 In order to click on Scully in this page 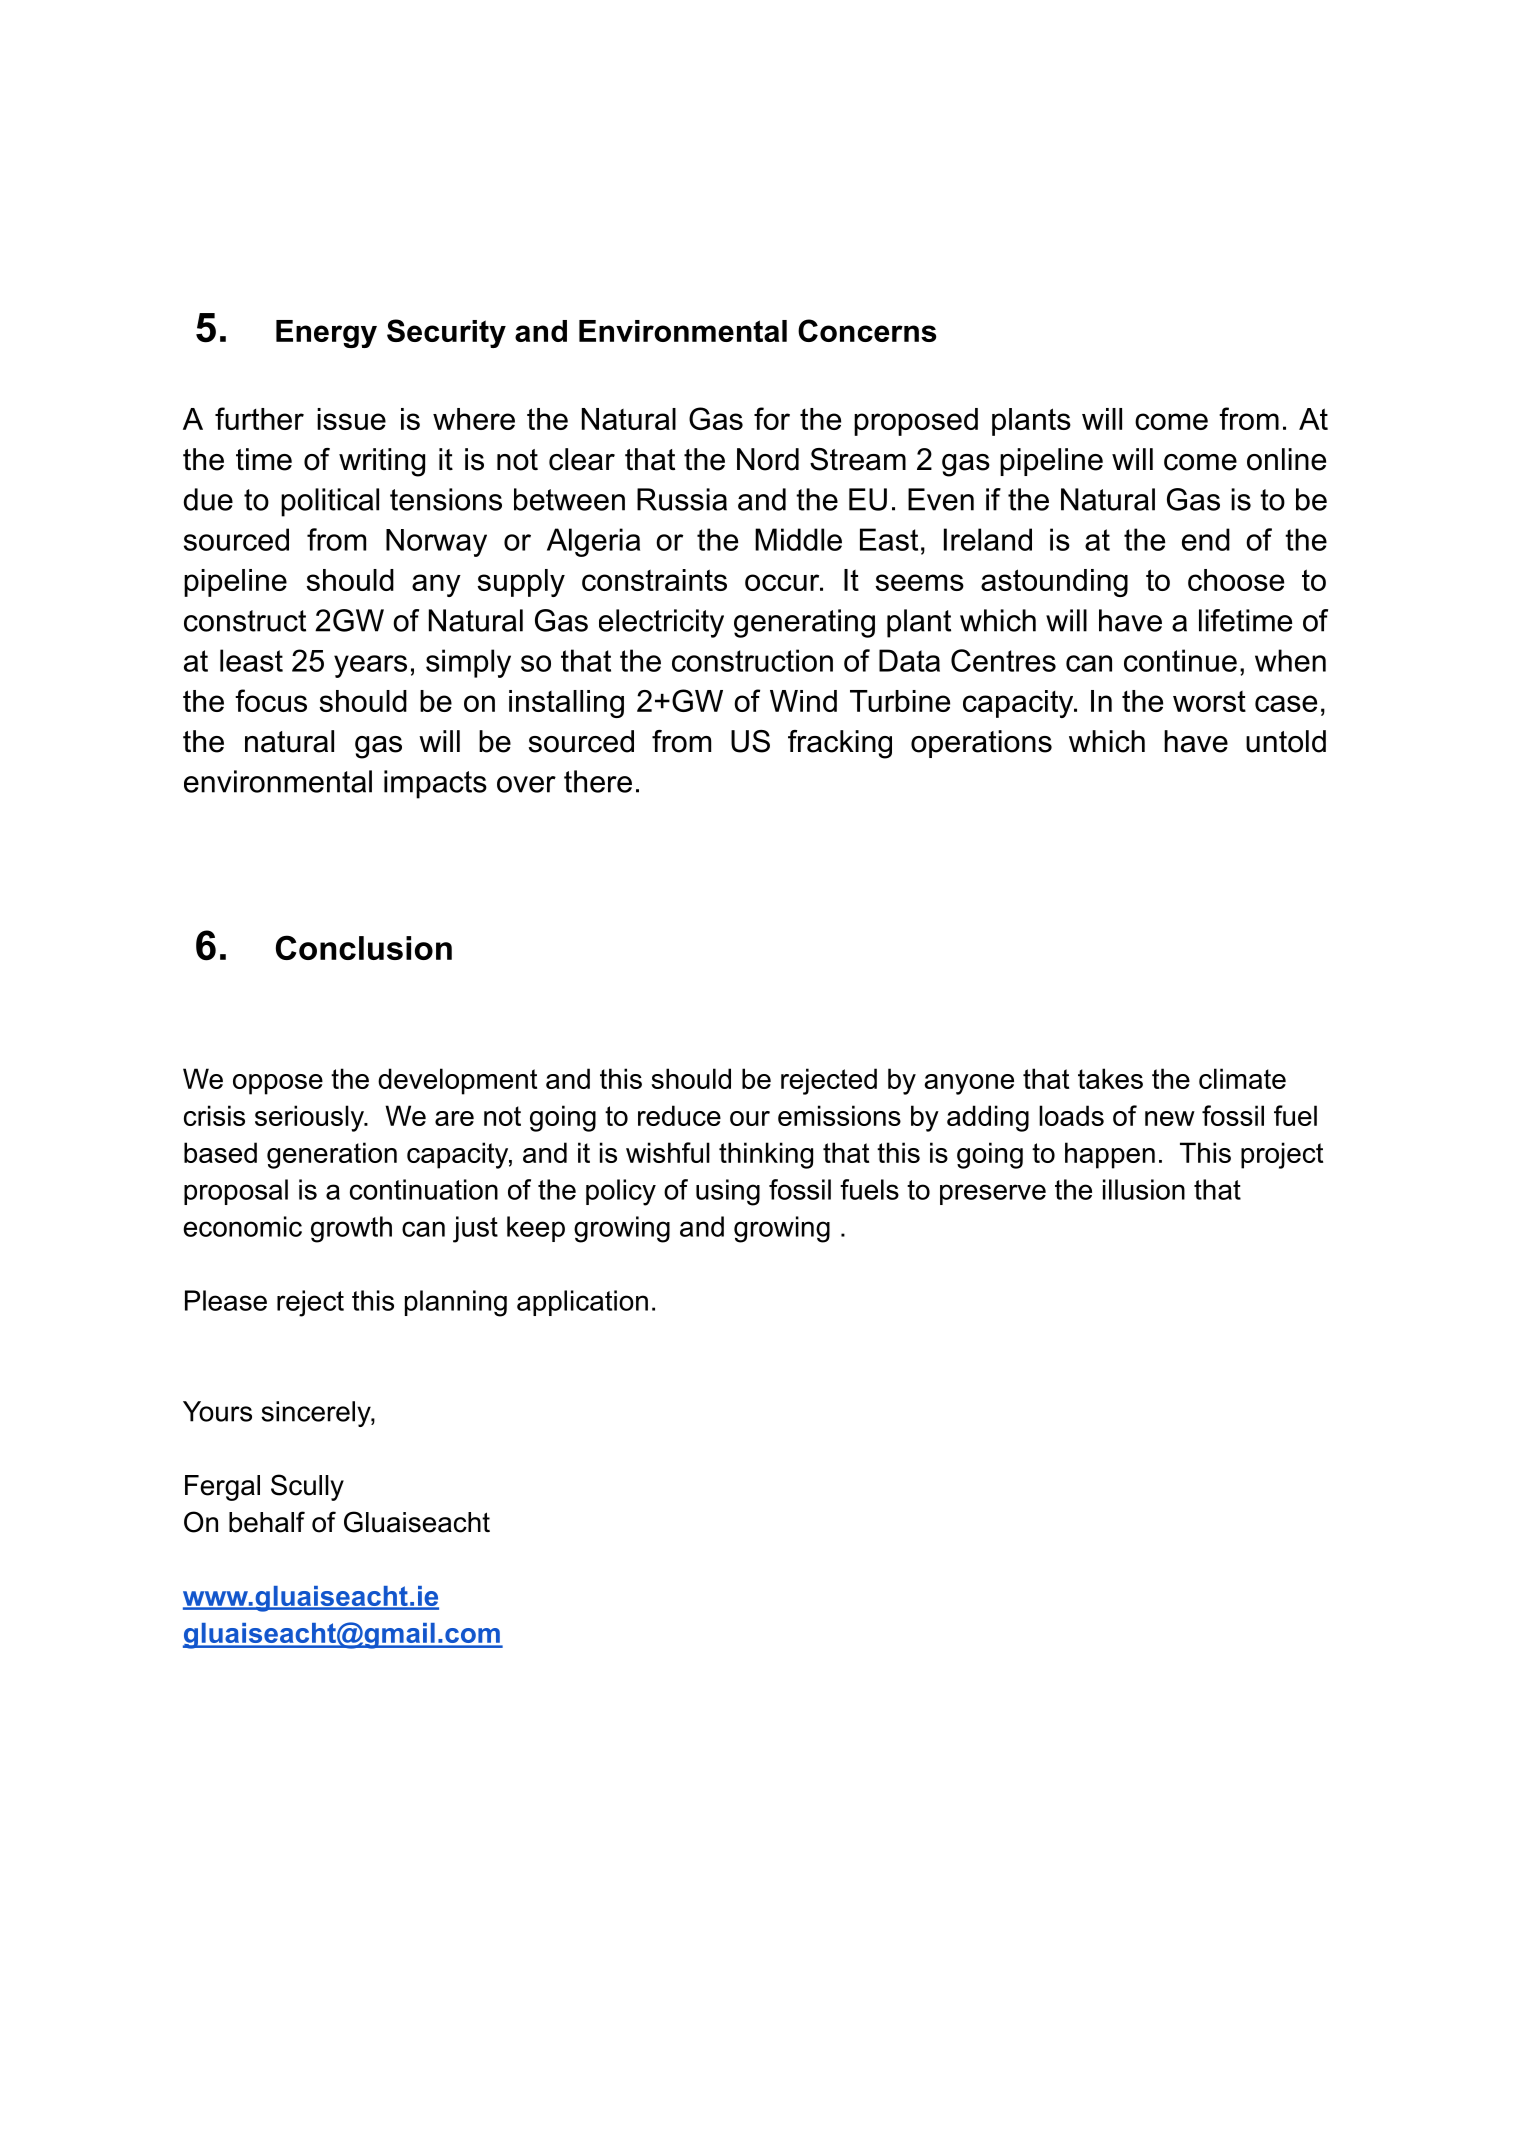, I will do `click(307, 1487)`.
